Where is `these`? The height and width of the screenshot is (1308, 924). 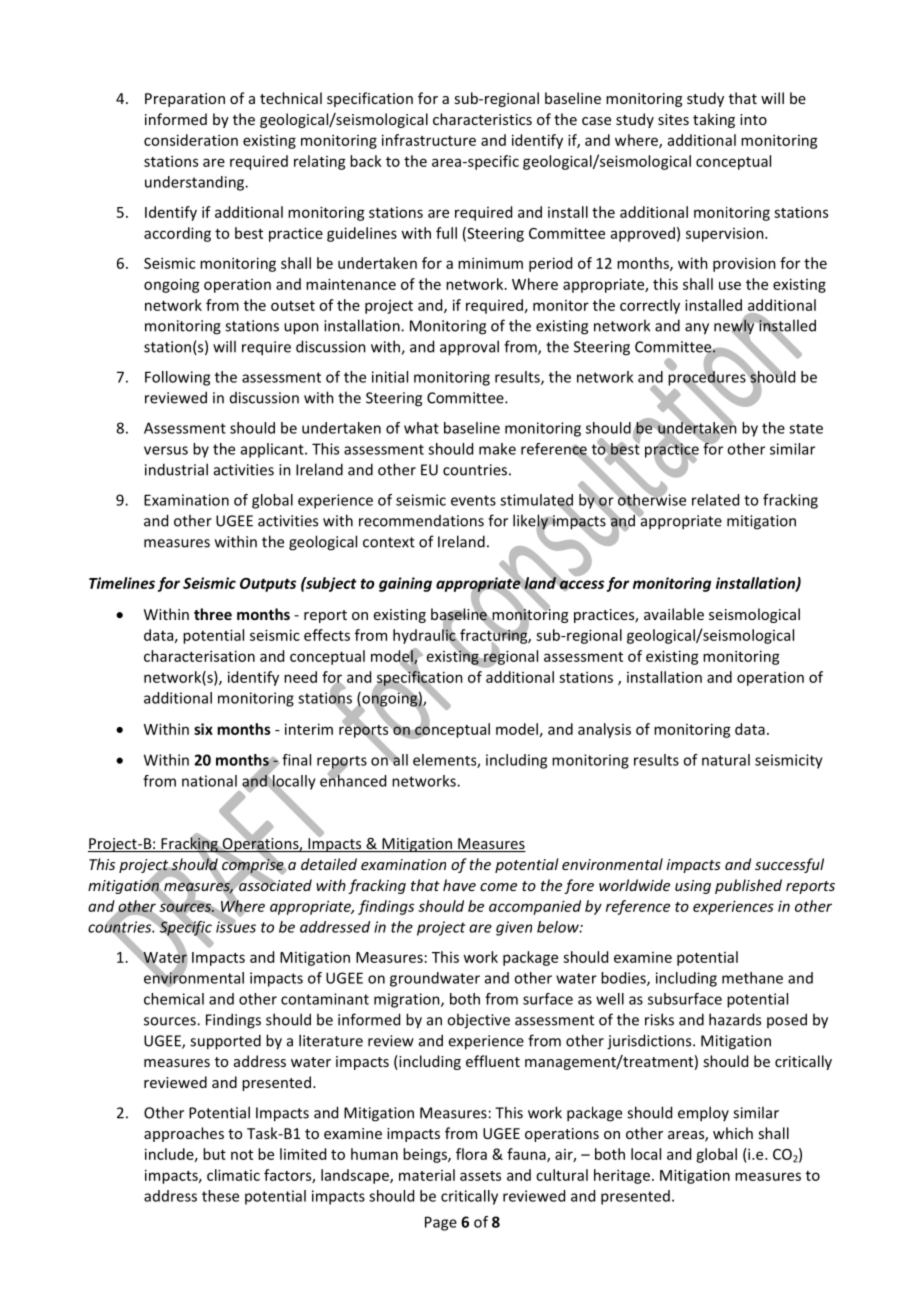 these is located at coordinates (220, 1196).
